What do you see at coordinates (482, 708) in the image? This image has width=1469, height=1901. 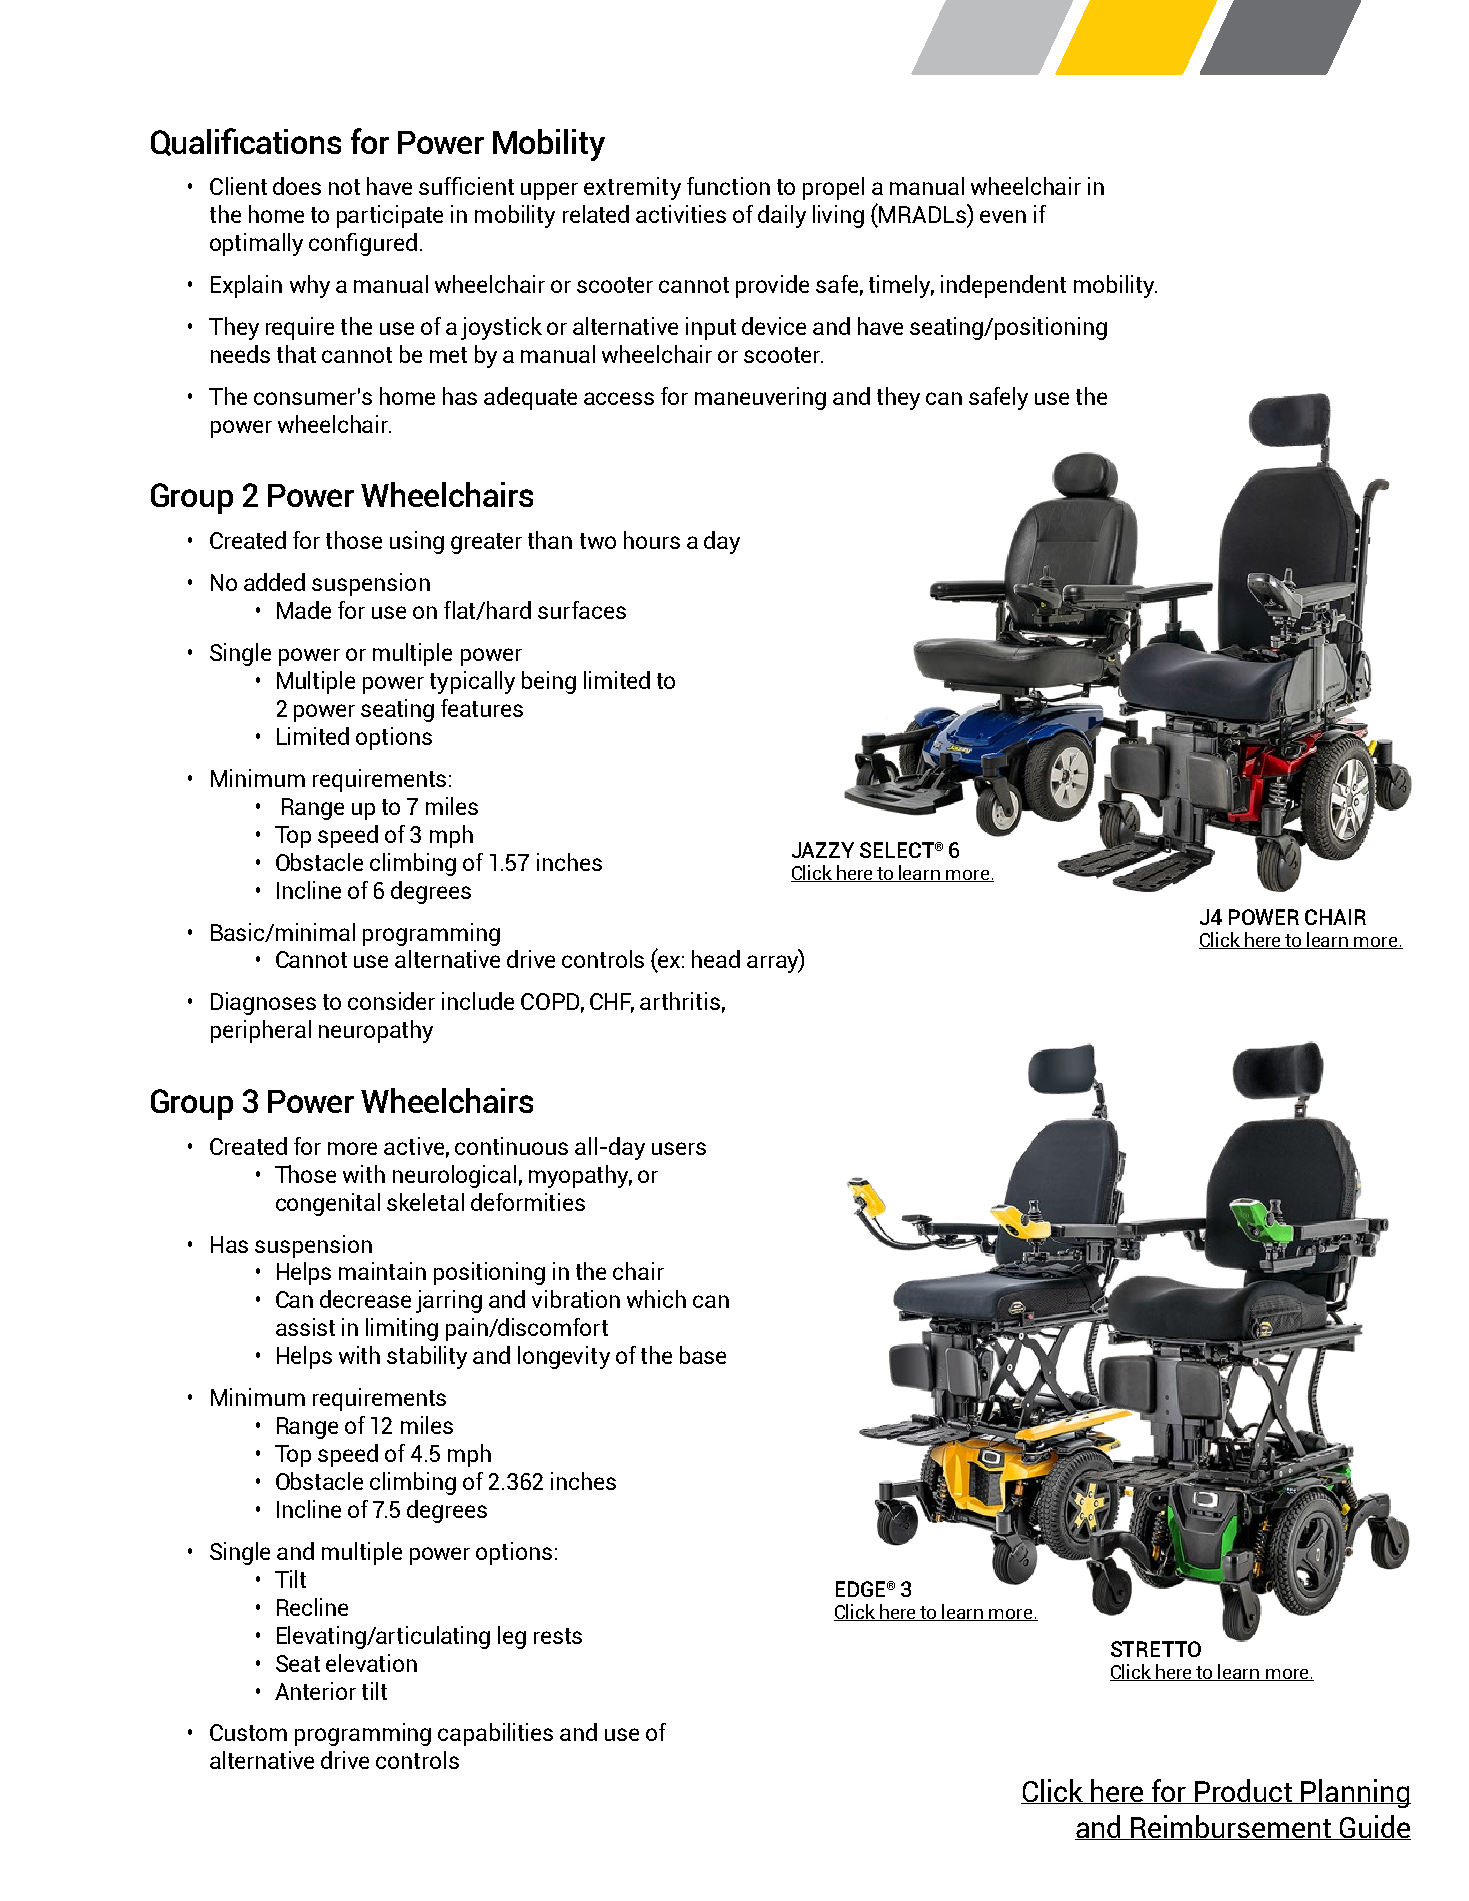 I see `features` at bounding box center [482, 708].
